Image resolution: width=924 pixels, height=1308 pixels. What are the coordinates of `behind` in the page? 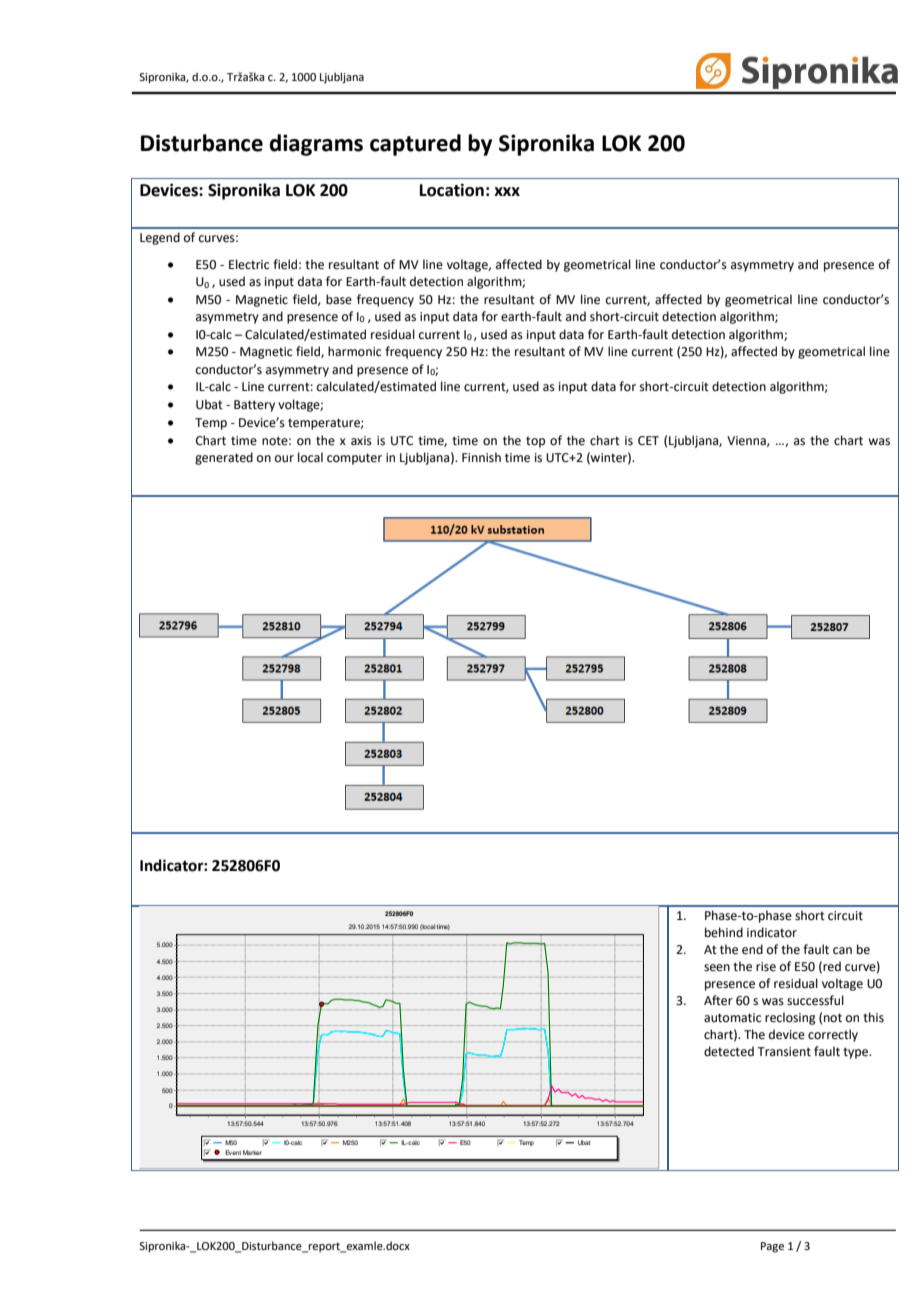 It's located at (724, 932).
